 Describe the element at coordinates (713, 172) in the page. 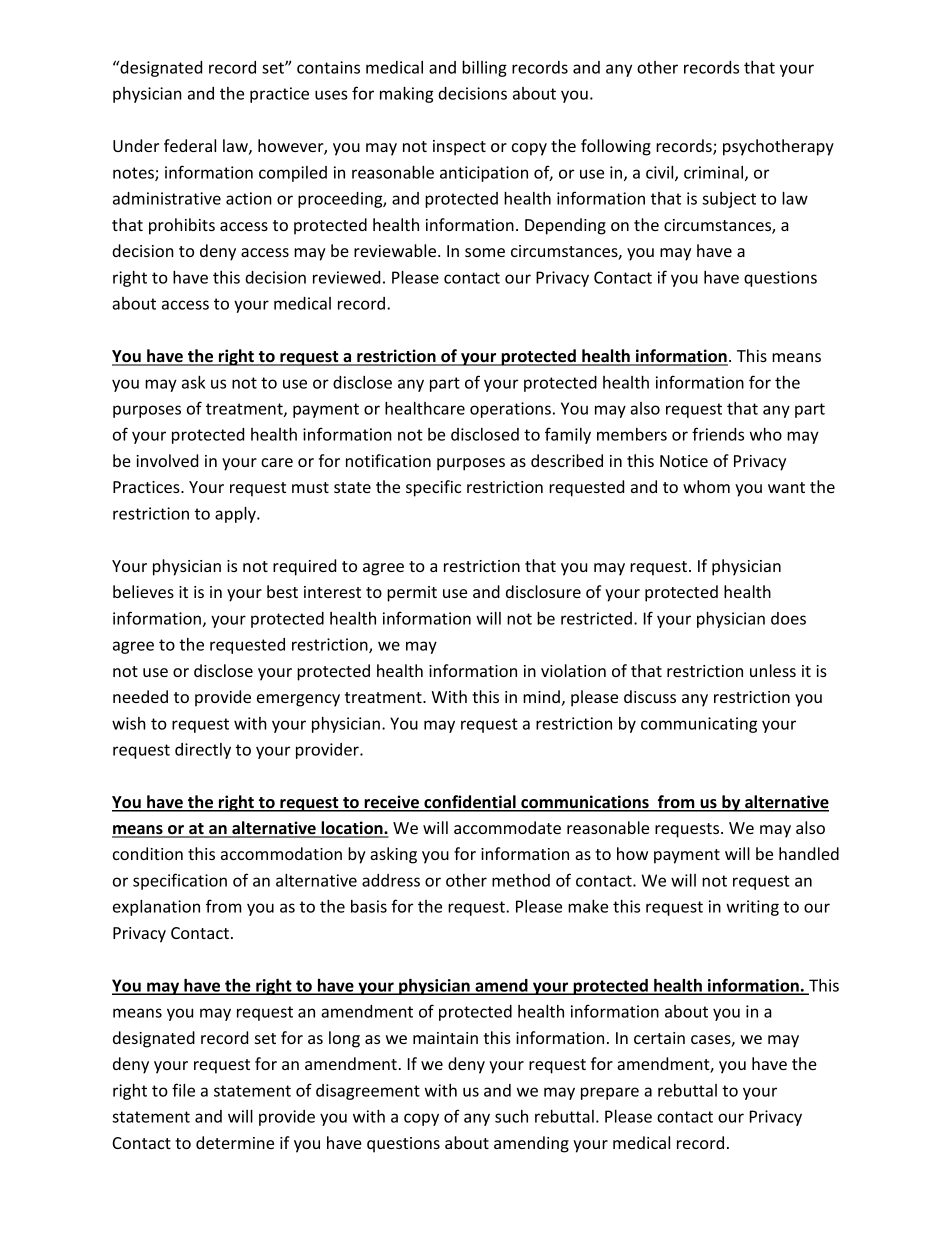

I see `criminal` at that location.
